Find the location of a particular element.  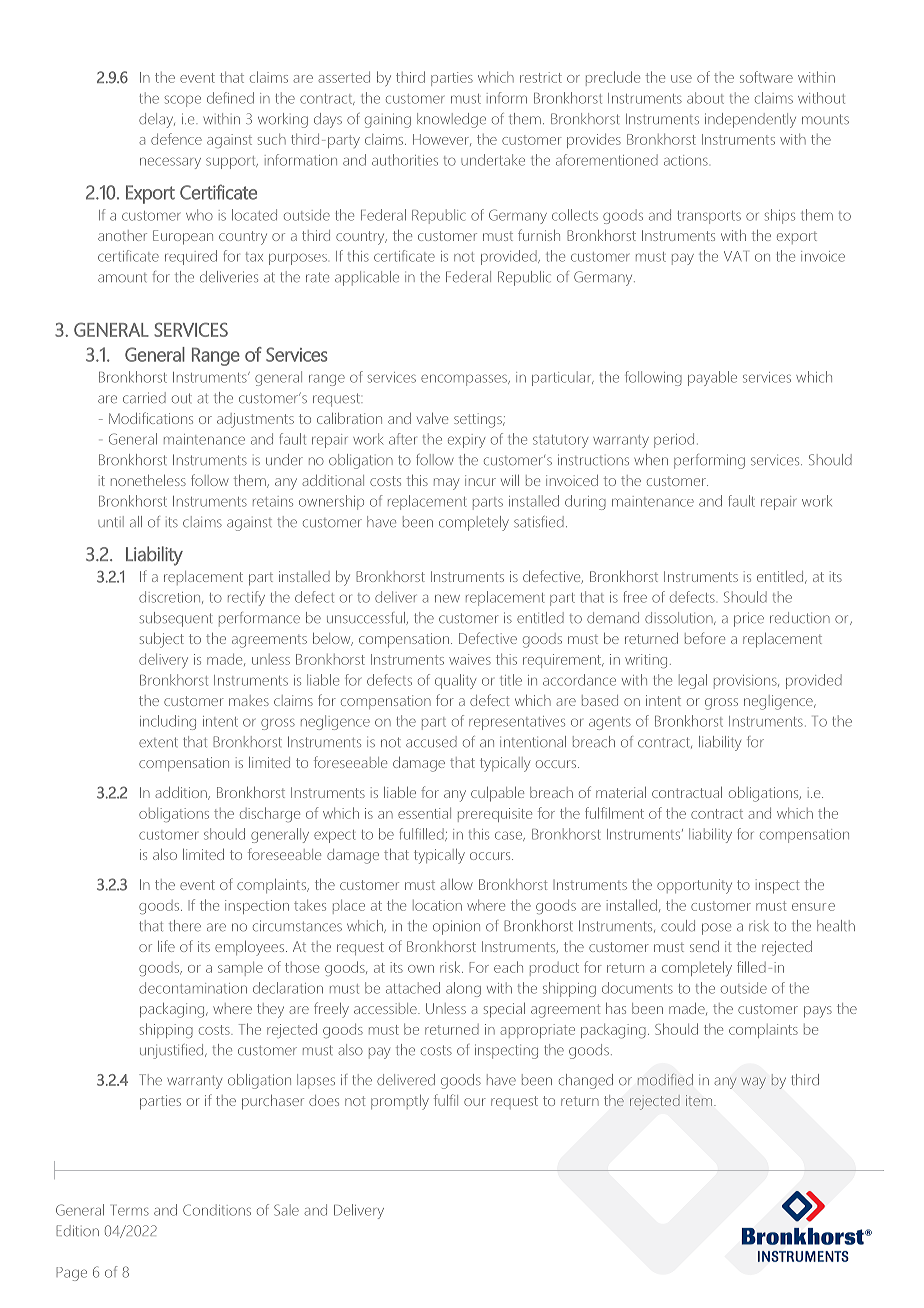

opinion is located at coordinates (456, 927).
